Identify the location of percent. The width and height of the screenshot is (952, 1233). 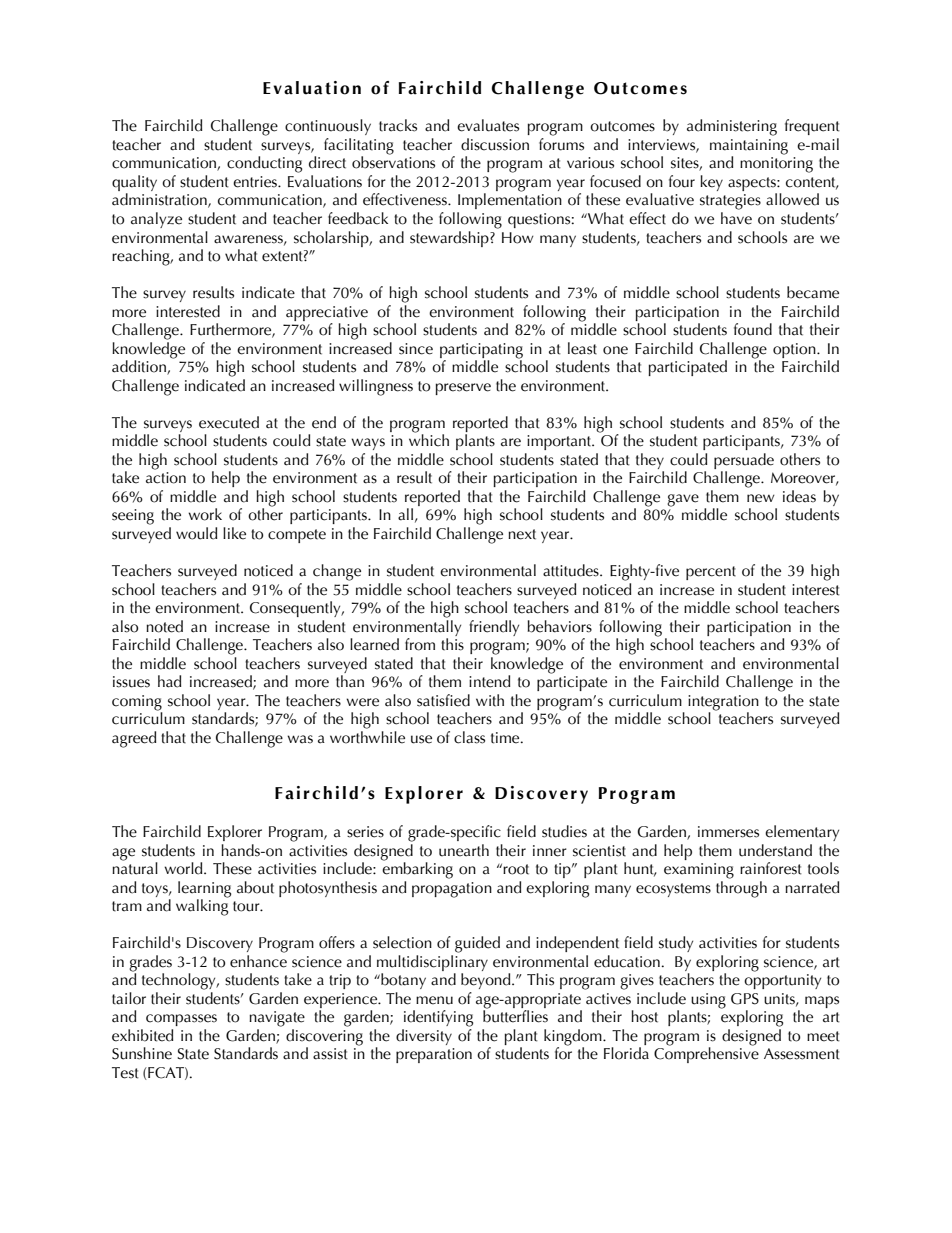
(711, 573).
